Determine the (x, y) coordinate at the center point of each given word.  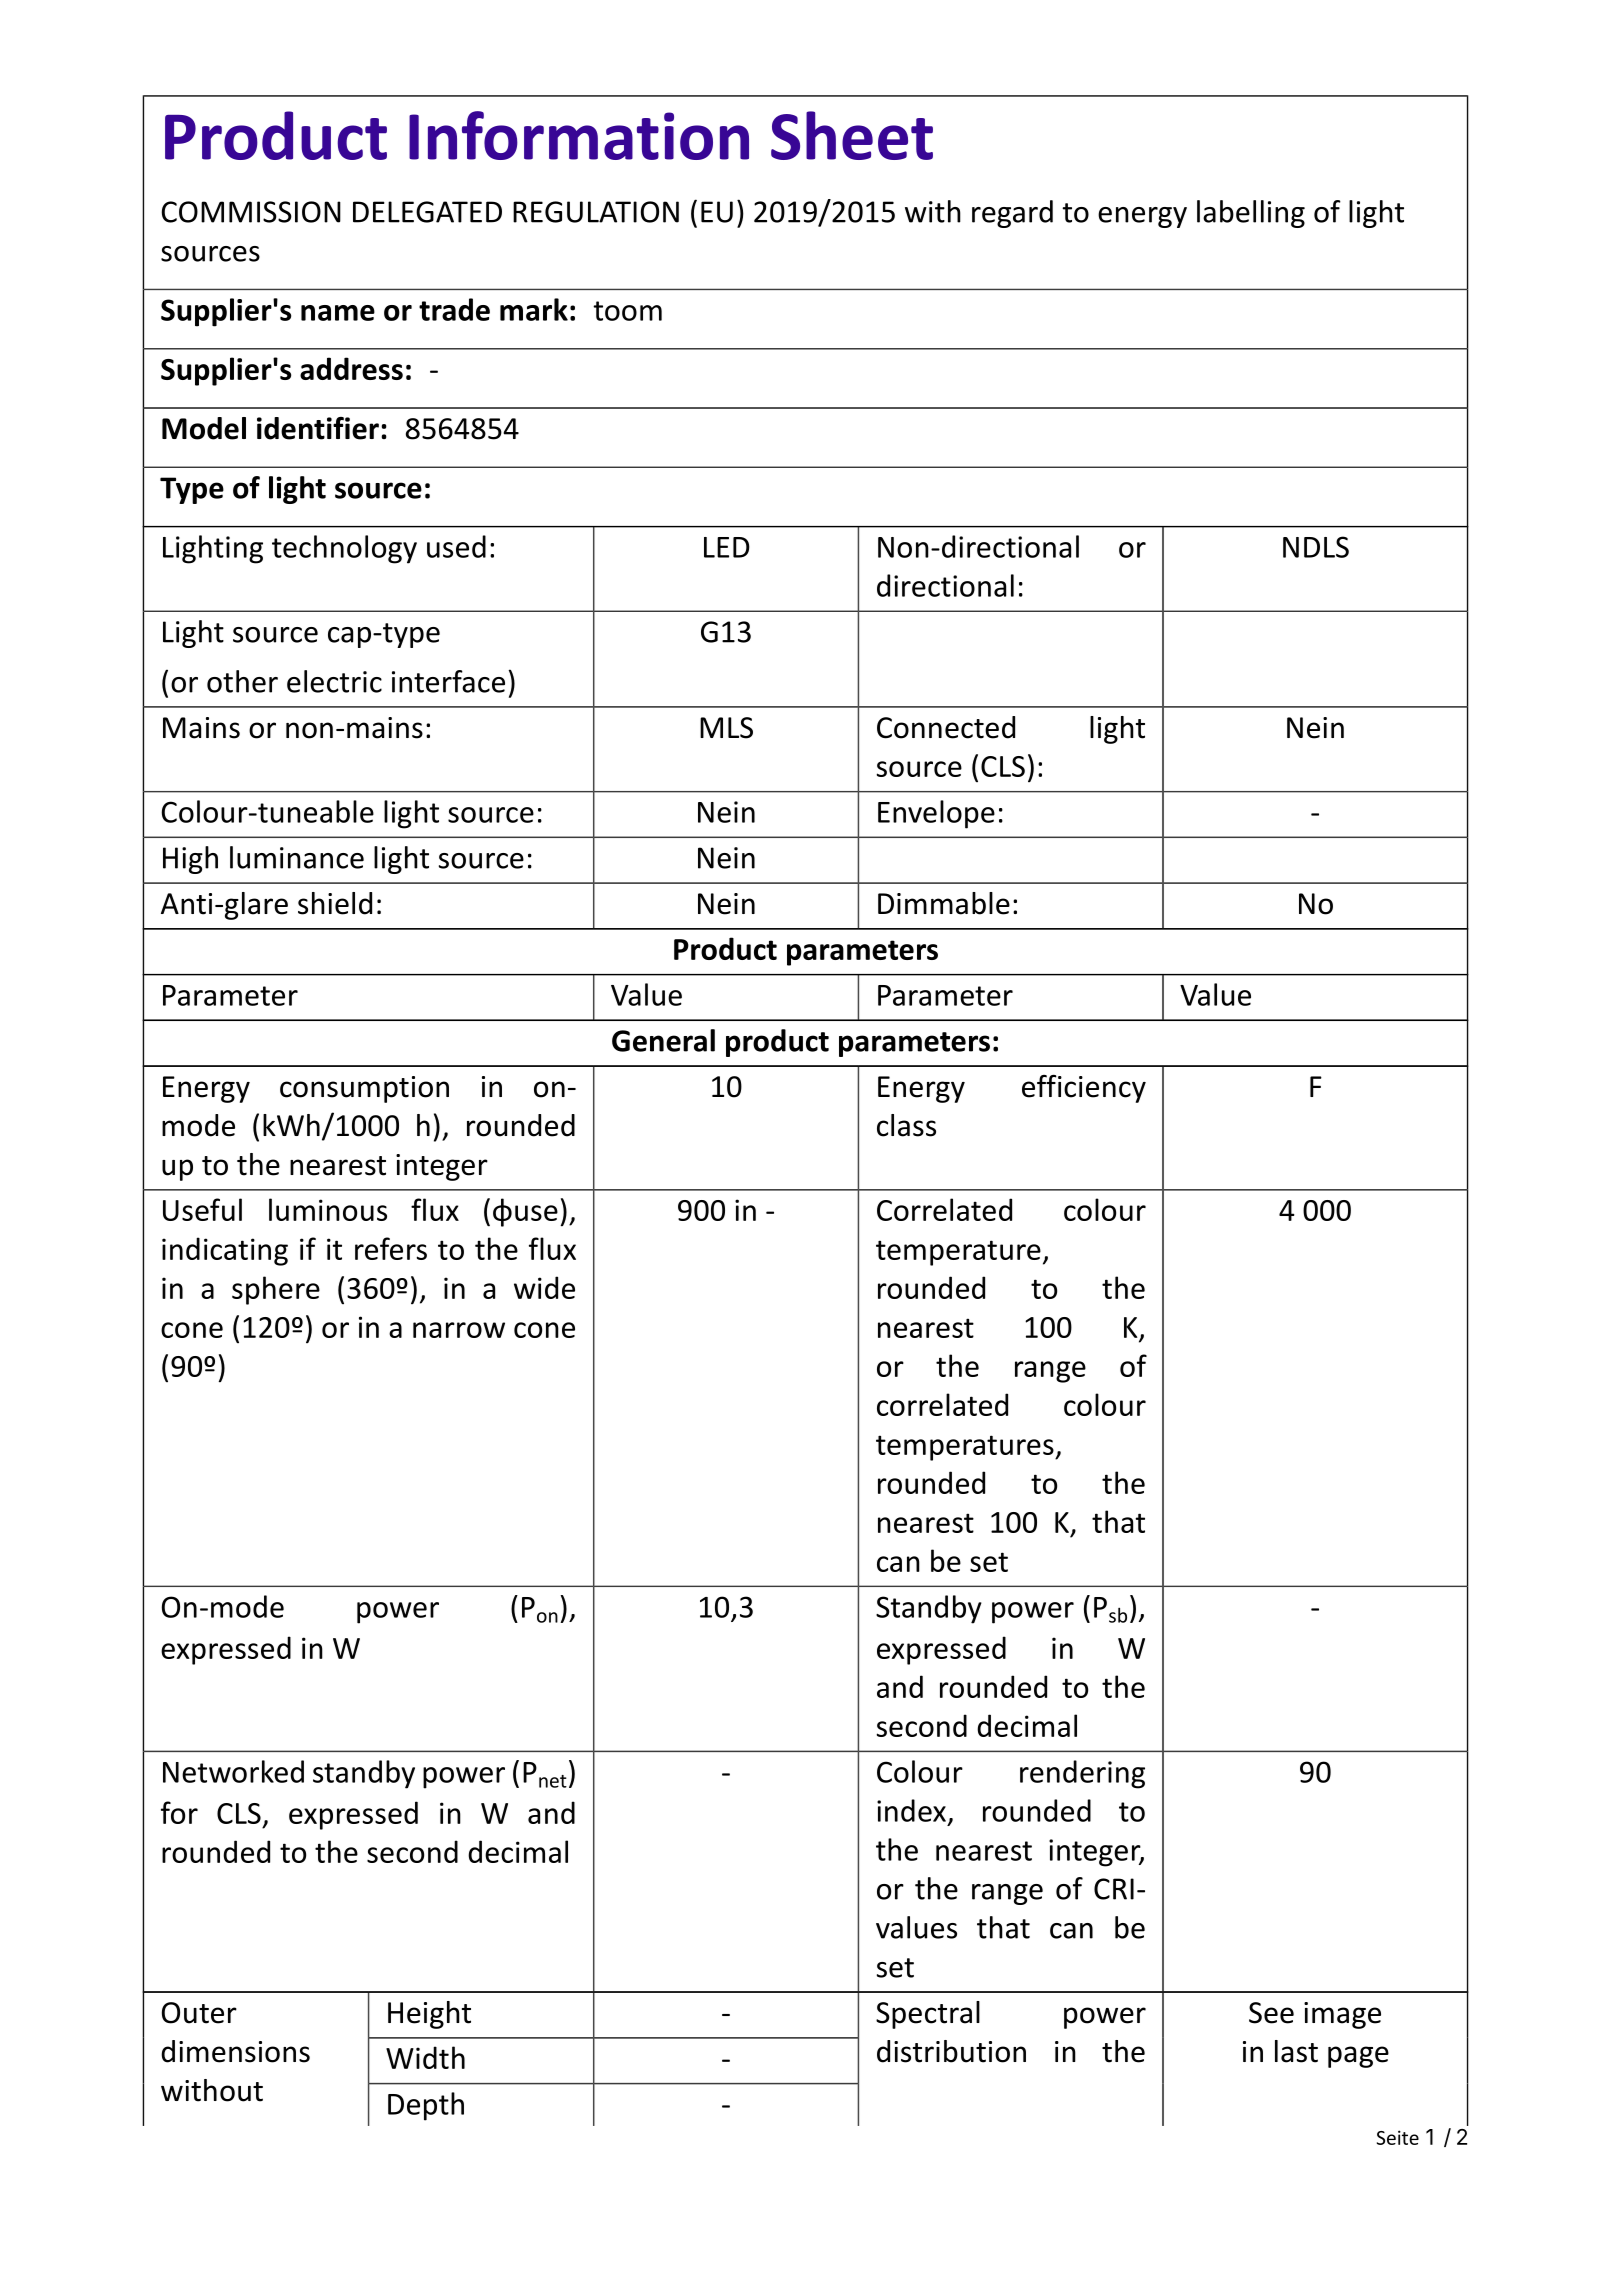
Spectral (928, 2015)
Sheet (852, 135)
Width (425, 2057)
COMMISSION (251, 212)
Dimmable (944, 903)
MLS (726, 728)
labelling (1251, 214)
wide (544, 1287)
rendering (1082, 1774)
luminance (297, 857)
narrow (459, 1330)
